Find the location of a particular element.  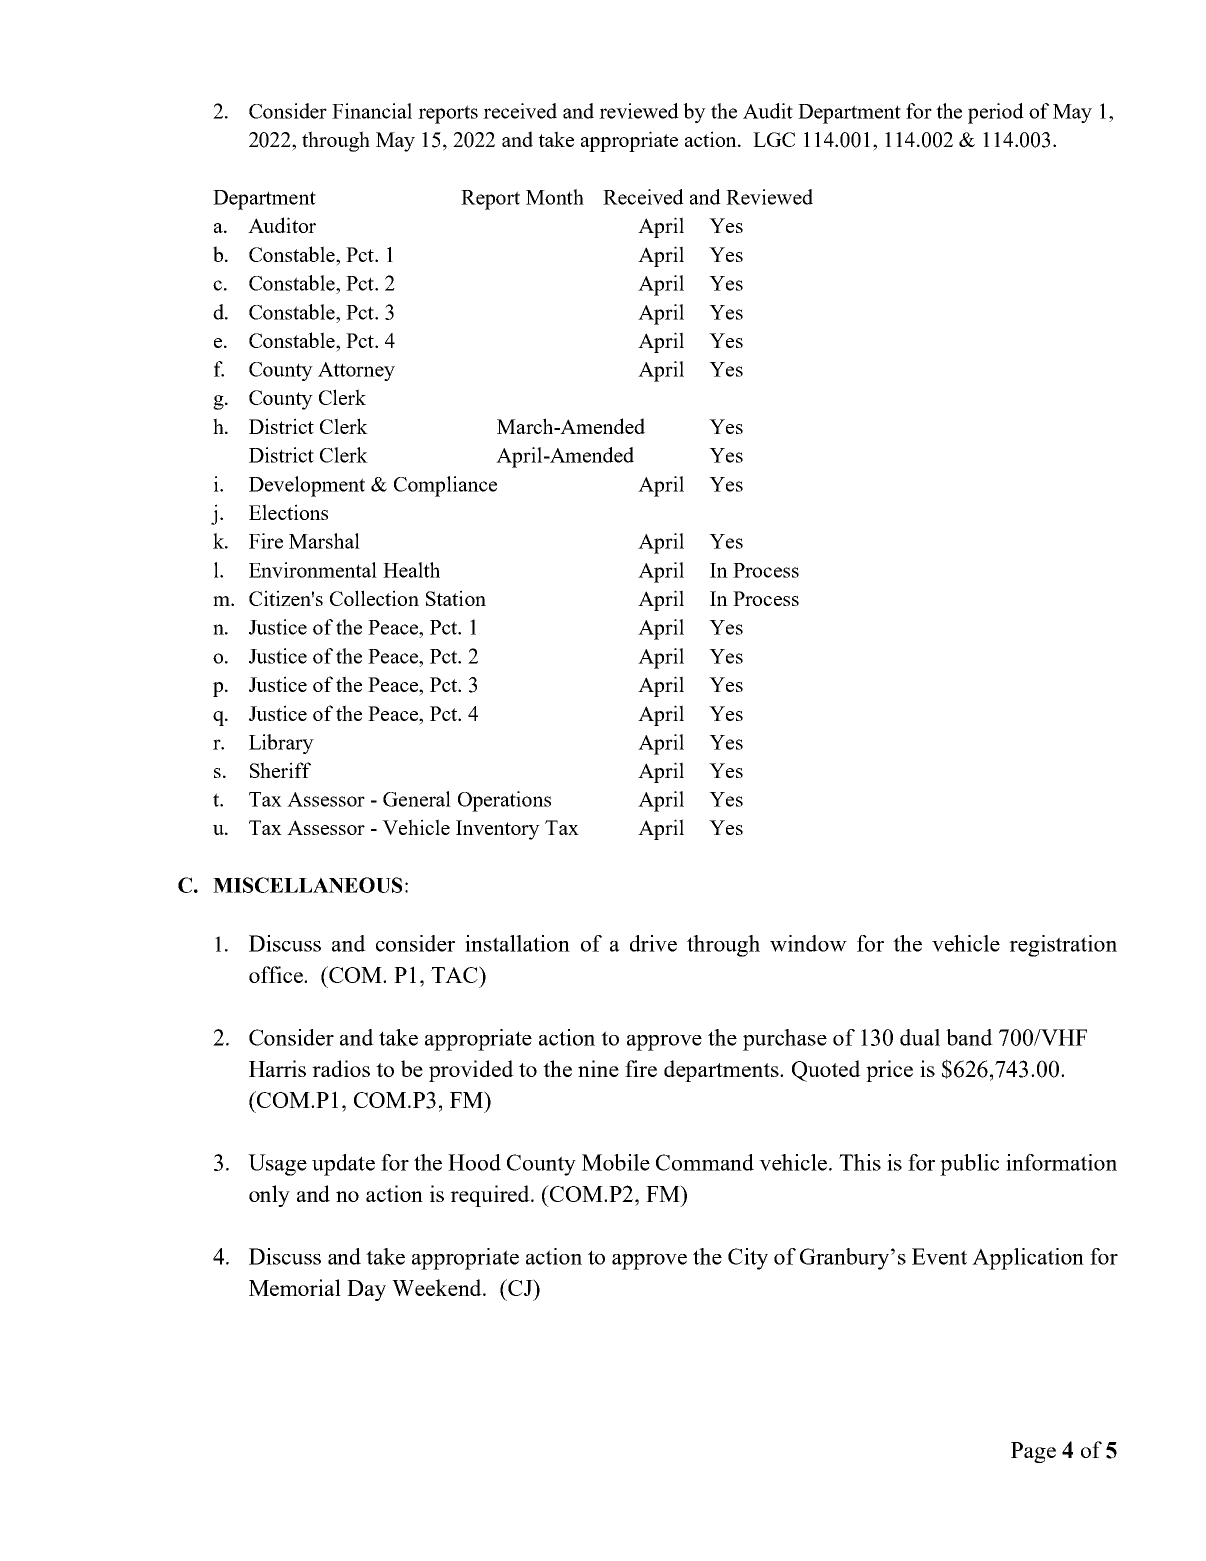

band is located at coordinates (969, 1037).
